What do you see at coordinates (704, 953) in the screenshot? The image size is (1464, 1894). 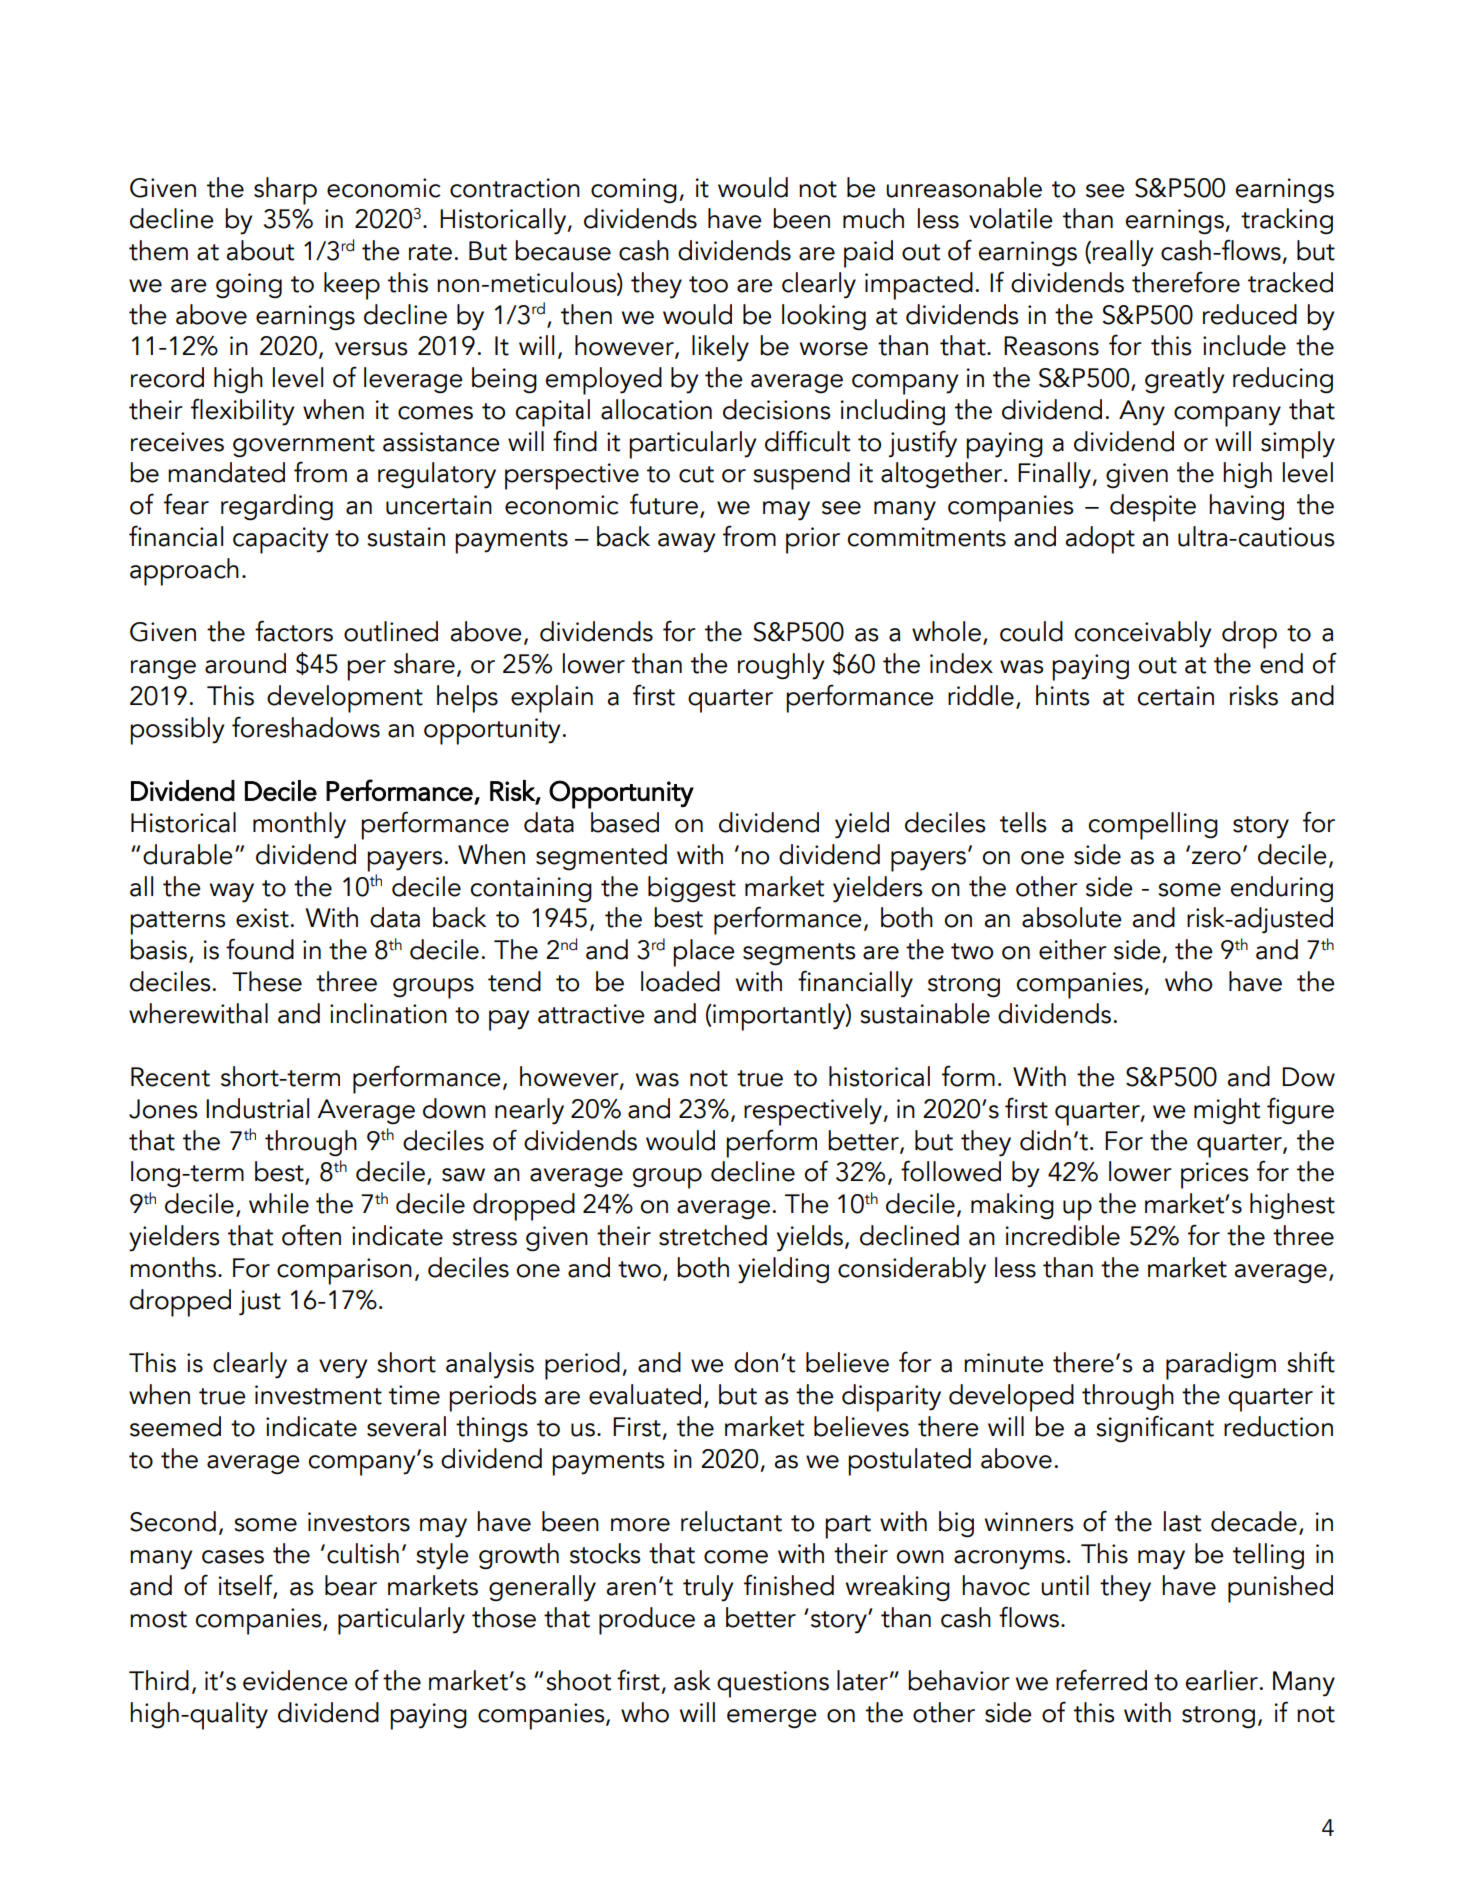 I see `place` at bounding box center [704, 953].
